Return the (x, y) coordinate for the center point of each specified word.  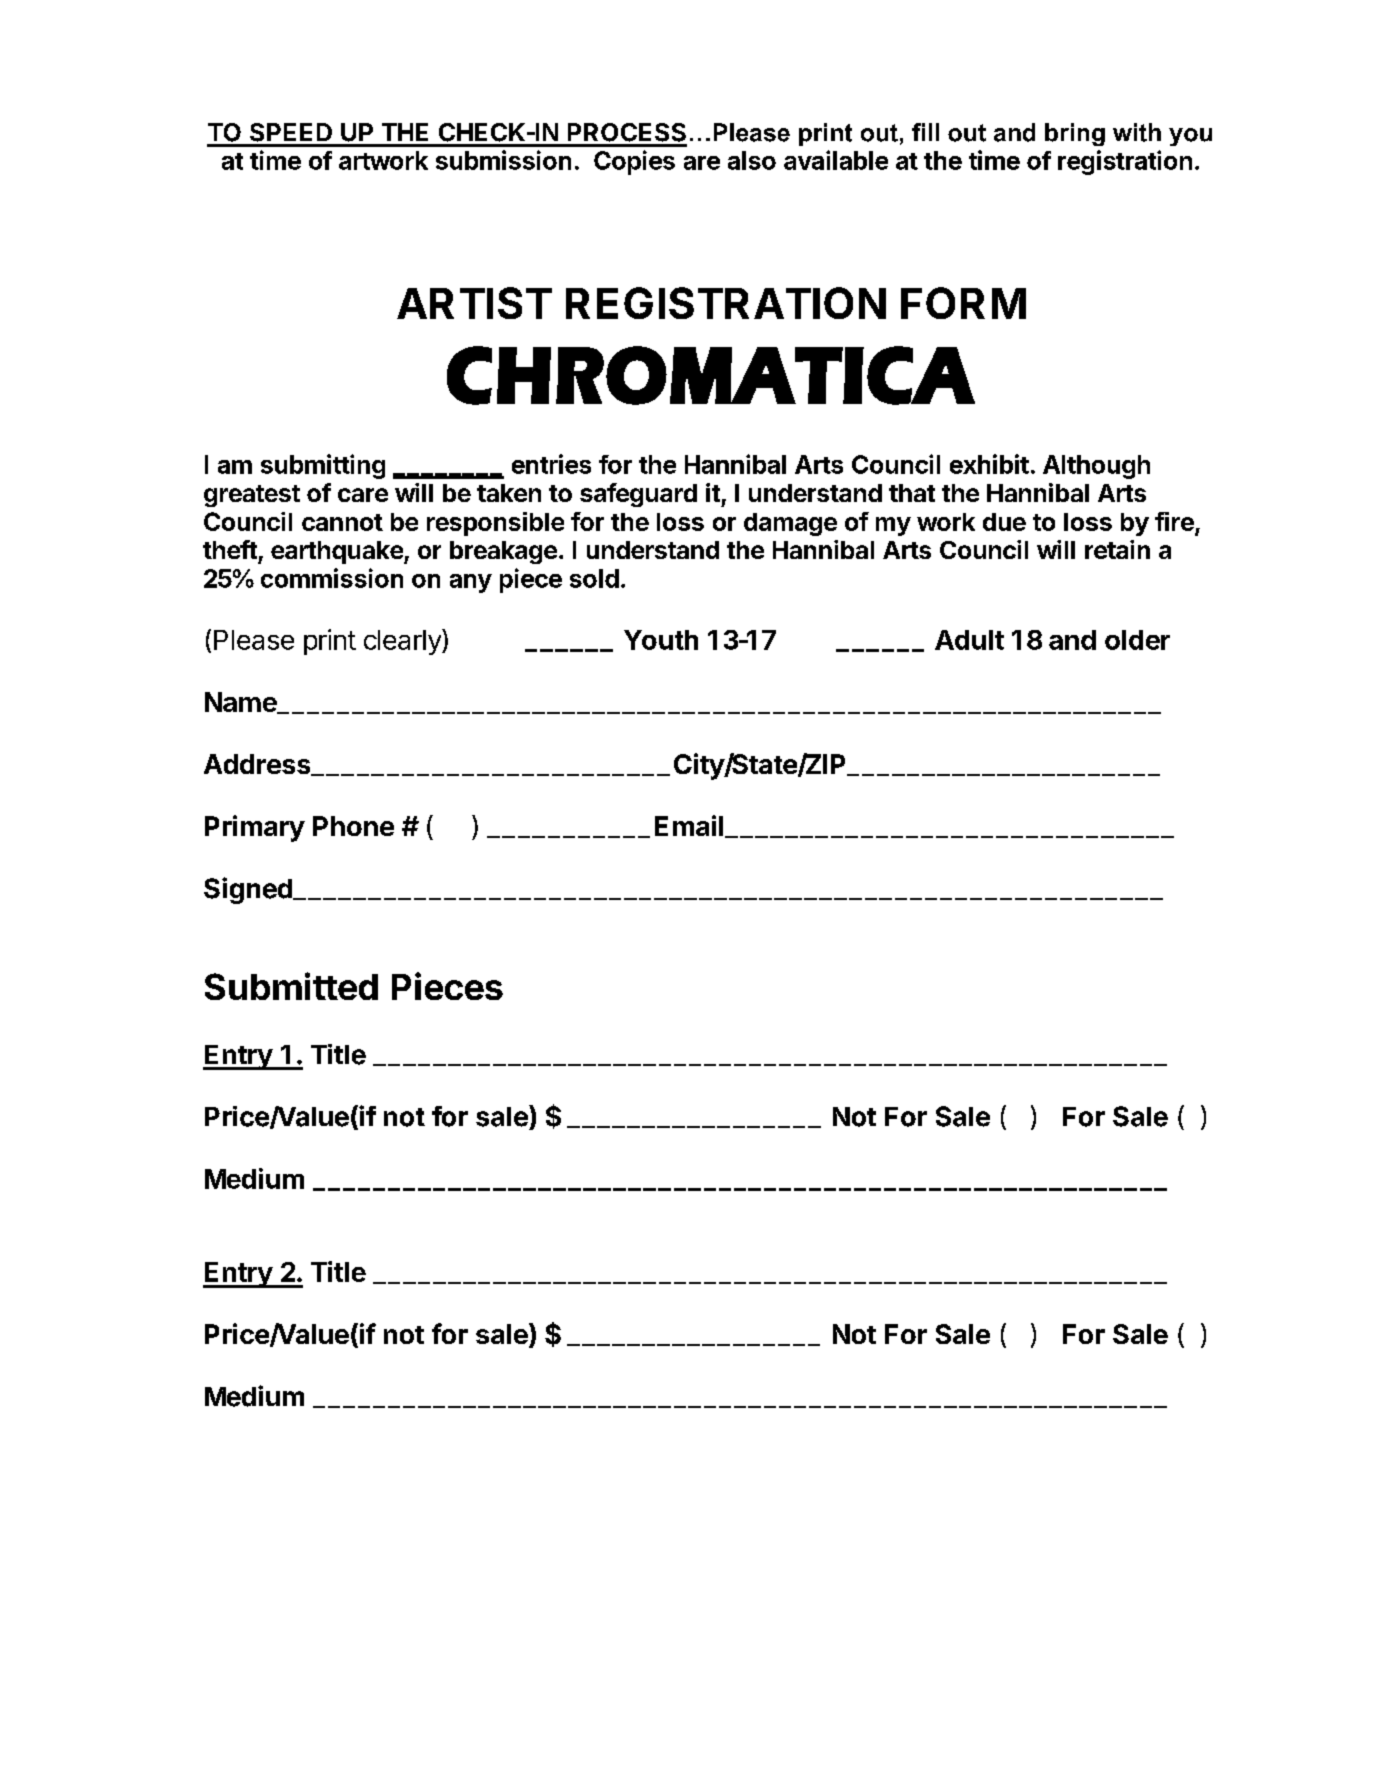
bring (1075, 134)
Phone (353, 826)
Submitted (291, 986)
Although (1096, 467)
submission (503, 160)
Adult (969, 640)
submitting (323, 466)
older (1137, 640)
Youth (661, 640)
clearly (403, 642)
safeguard (638, 495)
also (752, 160)
